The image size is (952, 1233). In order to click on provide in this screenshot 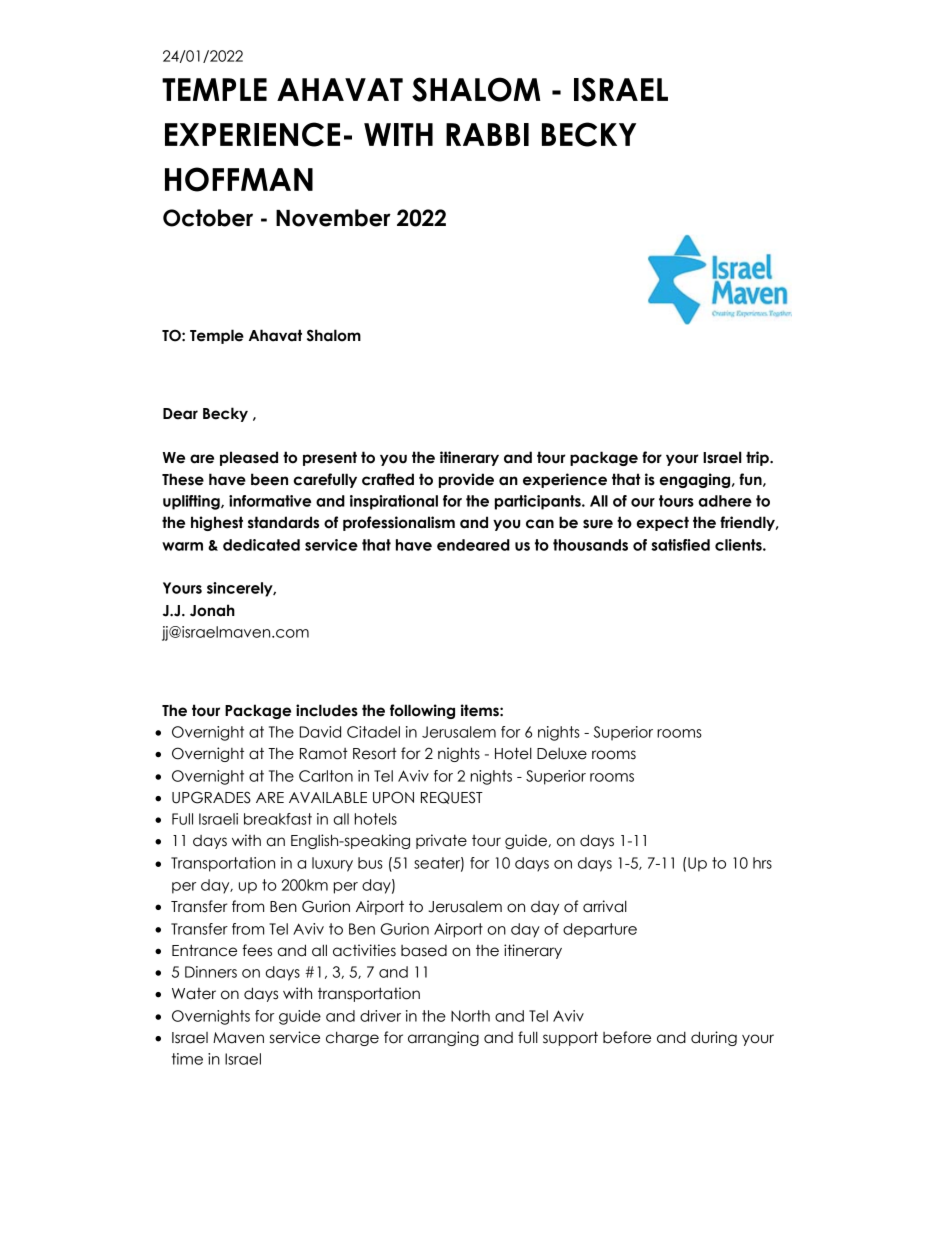, I will do `click(466, 480)`.
